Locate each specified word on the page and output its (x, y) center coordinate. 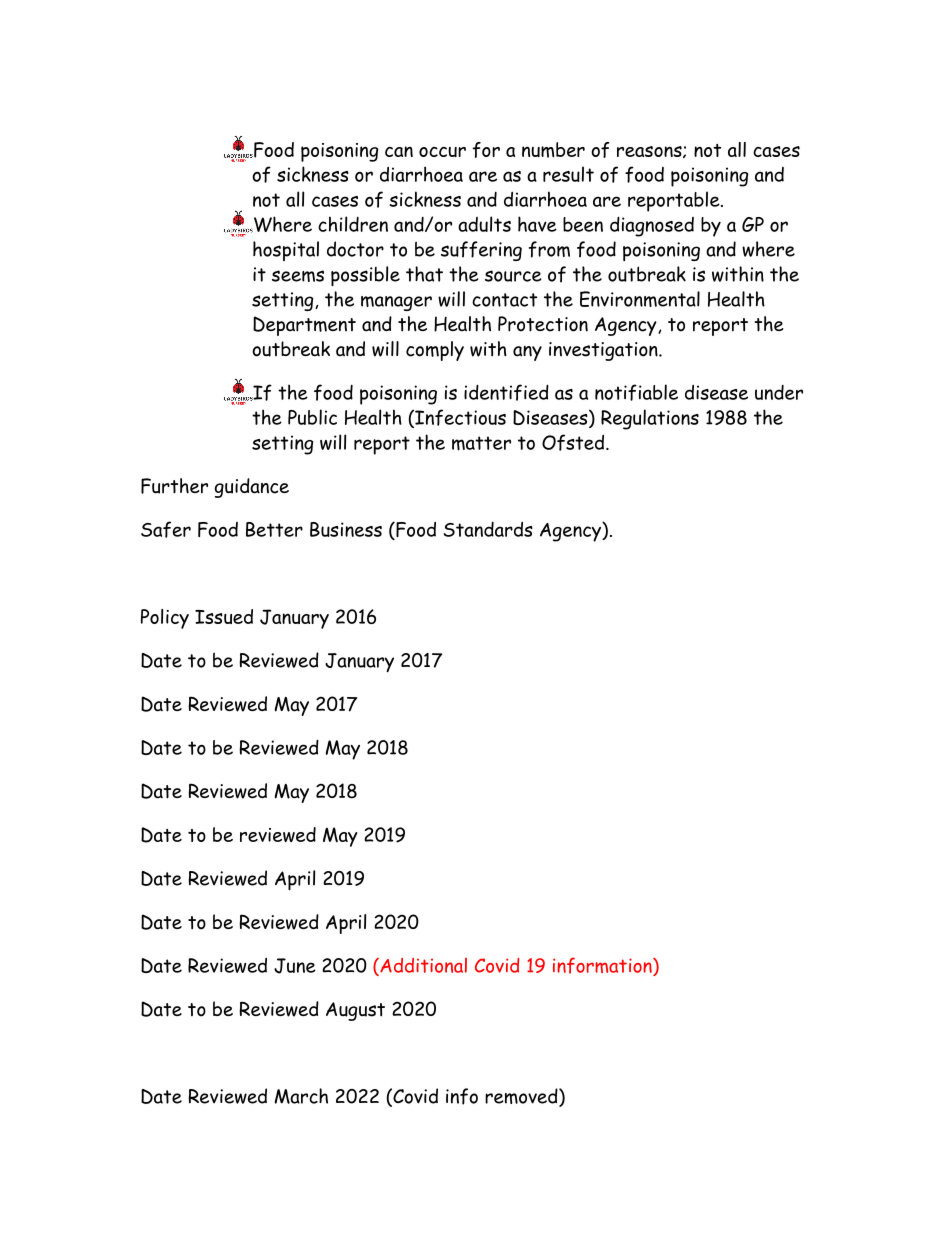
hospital (286, 251)
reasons (650, 152)
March (301, 1096)
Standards (488, 529)
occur (442, 152)
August (355, 1011)
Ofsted (574, 442)
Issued (224, 616)
